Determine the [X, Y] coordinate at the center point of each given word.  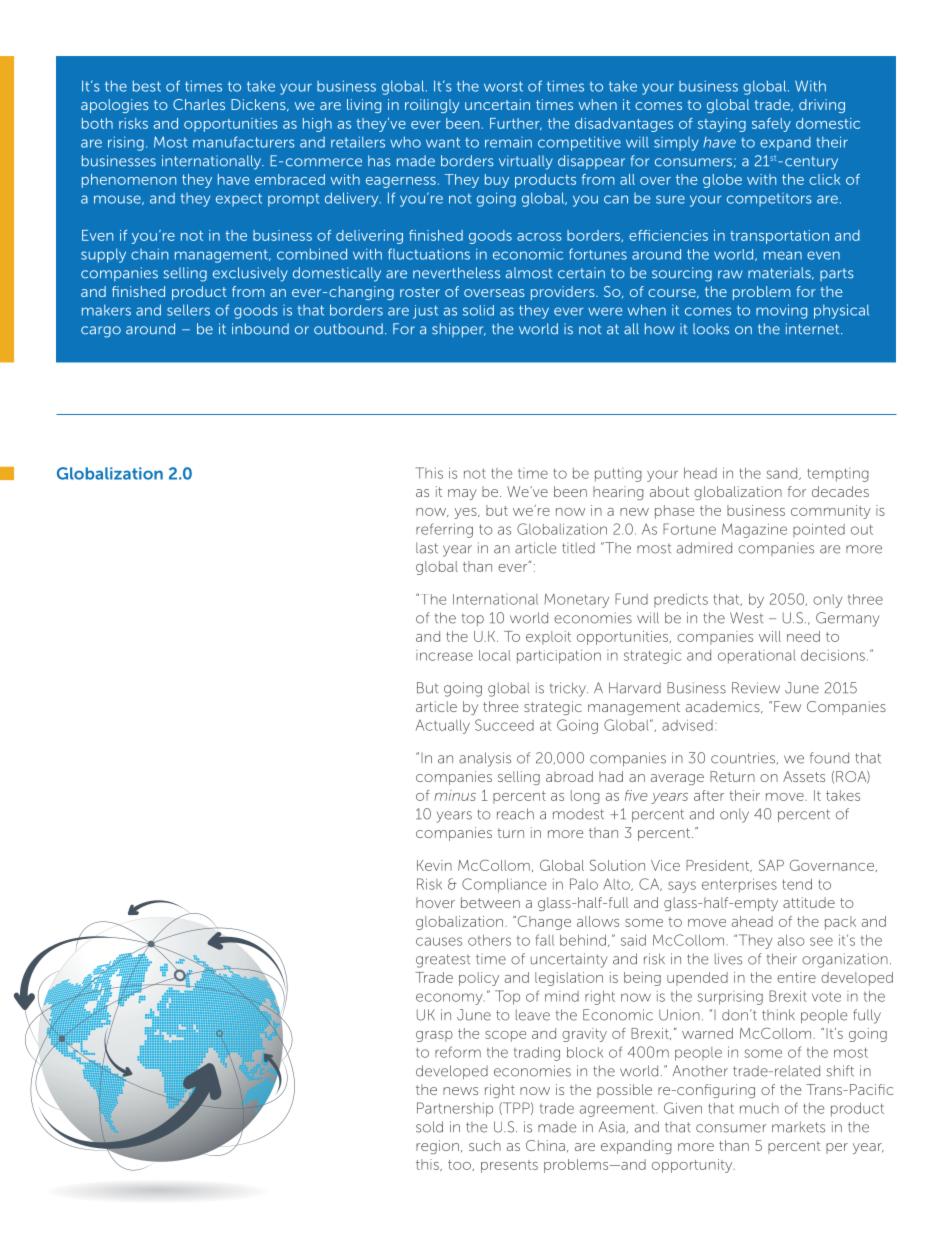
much [759, 1108]
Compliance [504, 885]
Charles [199, 104]
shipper [459, 330]
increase [444, 655]
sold [429, 1127]
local [495, 655]
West [746, 618]
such [485, 1145]
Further [516, 124]
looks [711, 329]
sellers [188, 310]
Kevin [434, 865]
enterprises [739, 885]
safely [771, 125]
